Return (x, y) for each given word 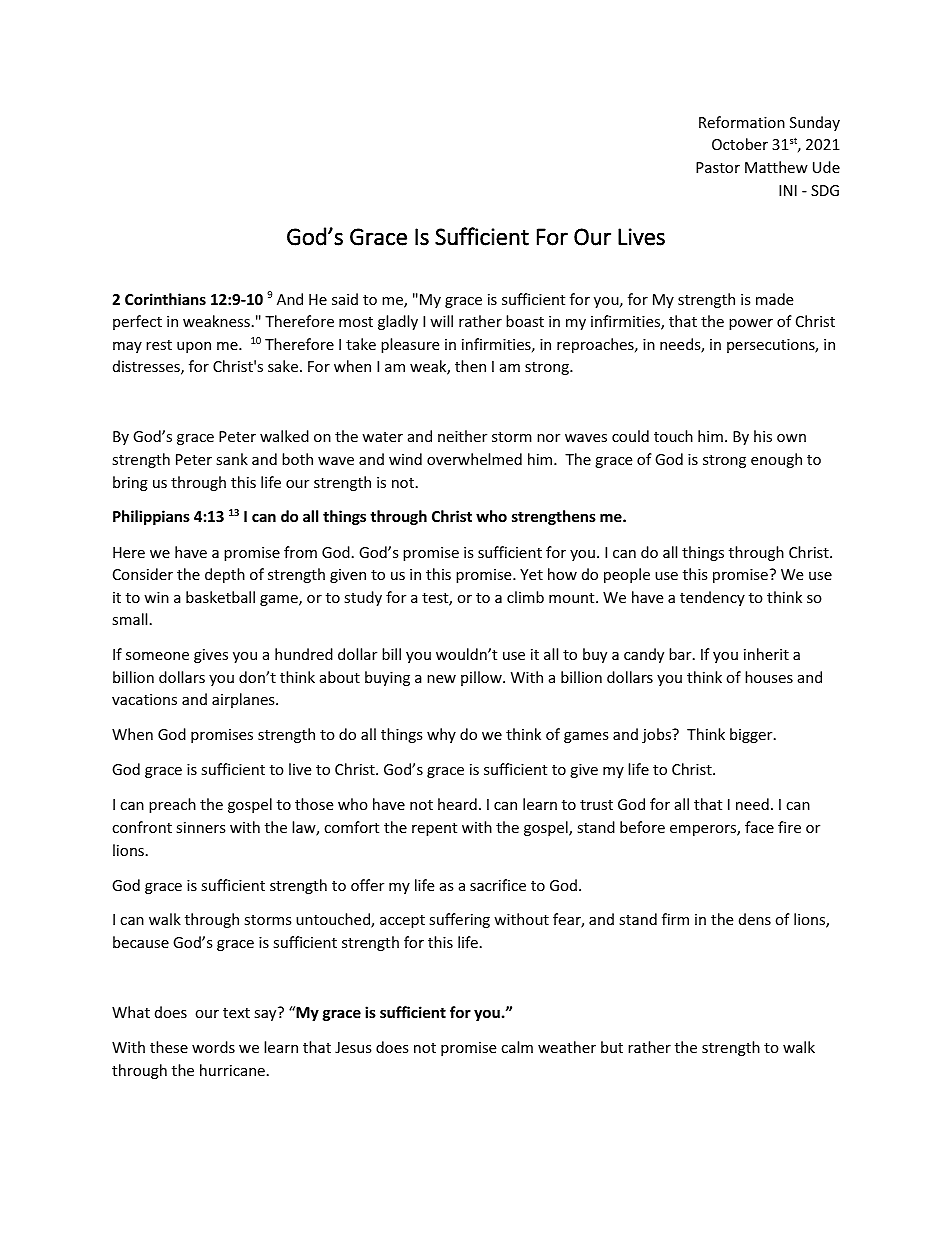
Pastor (718, 167)
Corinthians (165, 299)
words (213, 1047)
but (612, 1047)
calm (517, 1047)
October (740, 144)
